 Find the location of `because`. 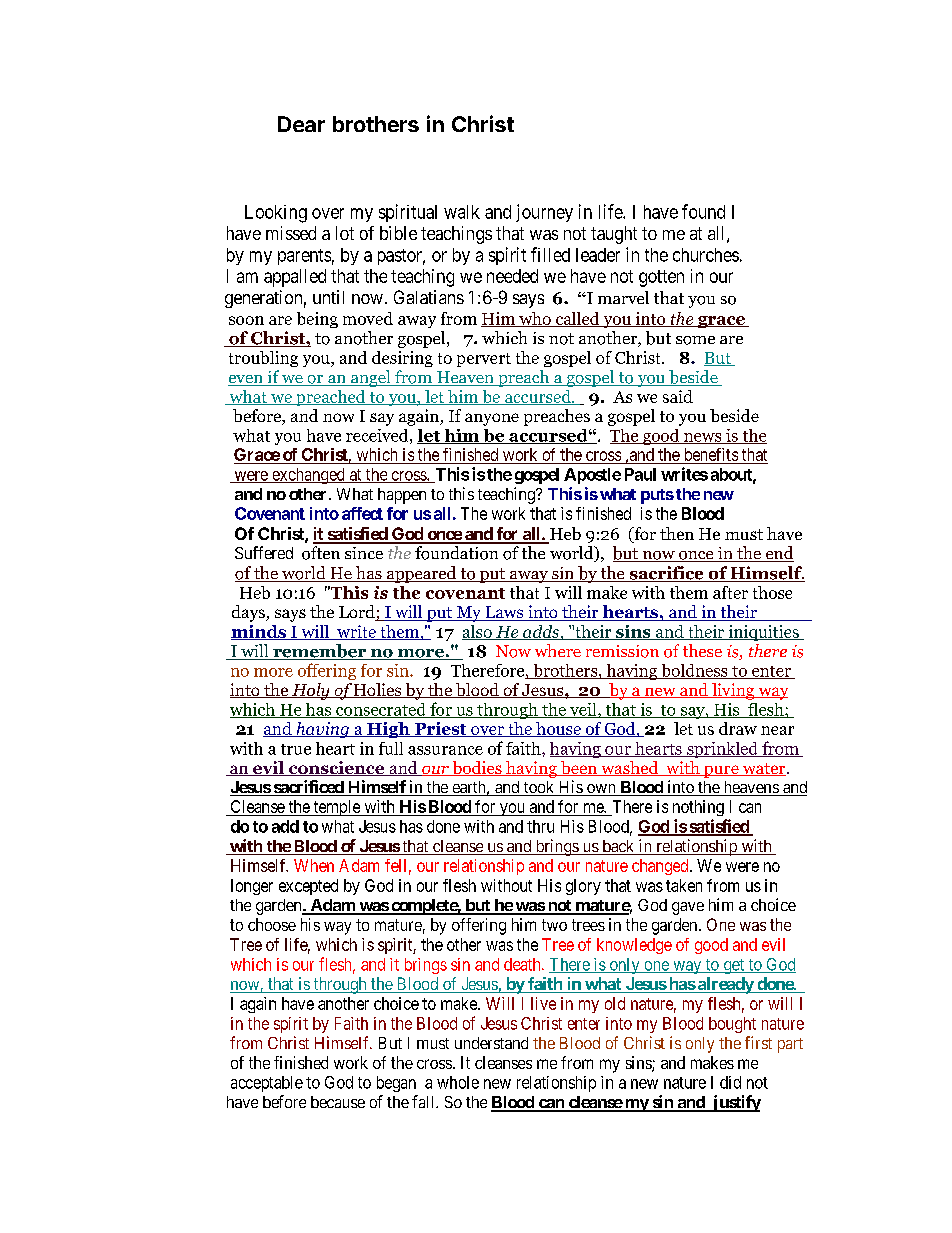

because is located at coordinates (338, 1102).
